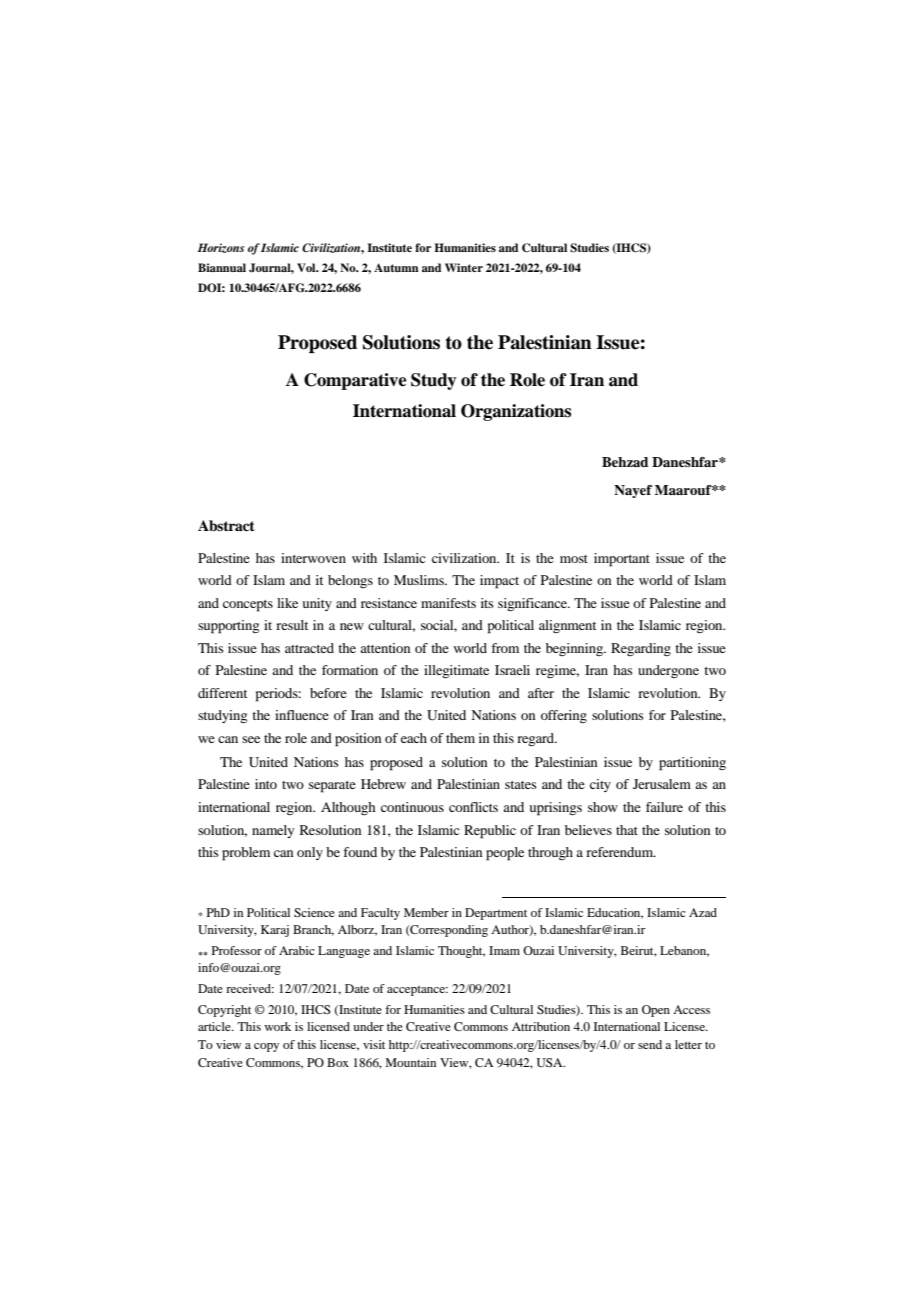  I want to click on Winter, so click(464, 267).
